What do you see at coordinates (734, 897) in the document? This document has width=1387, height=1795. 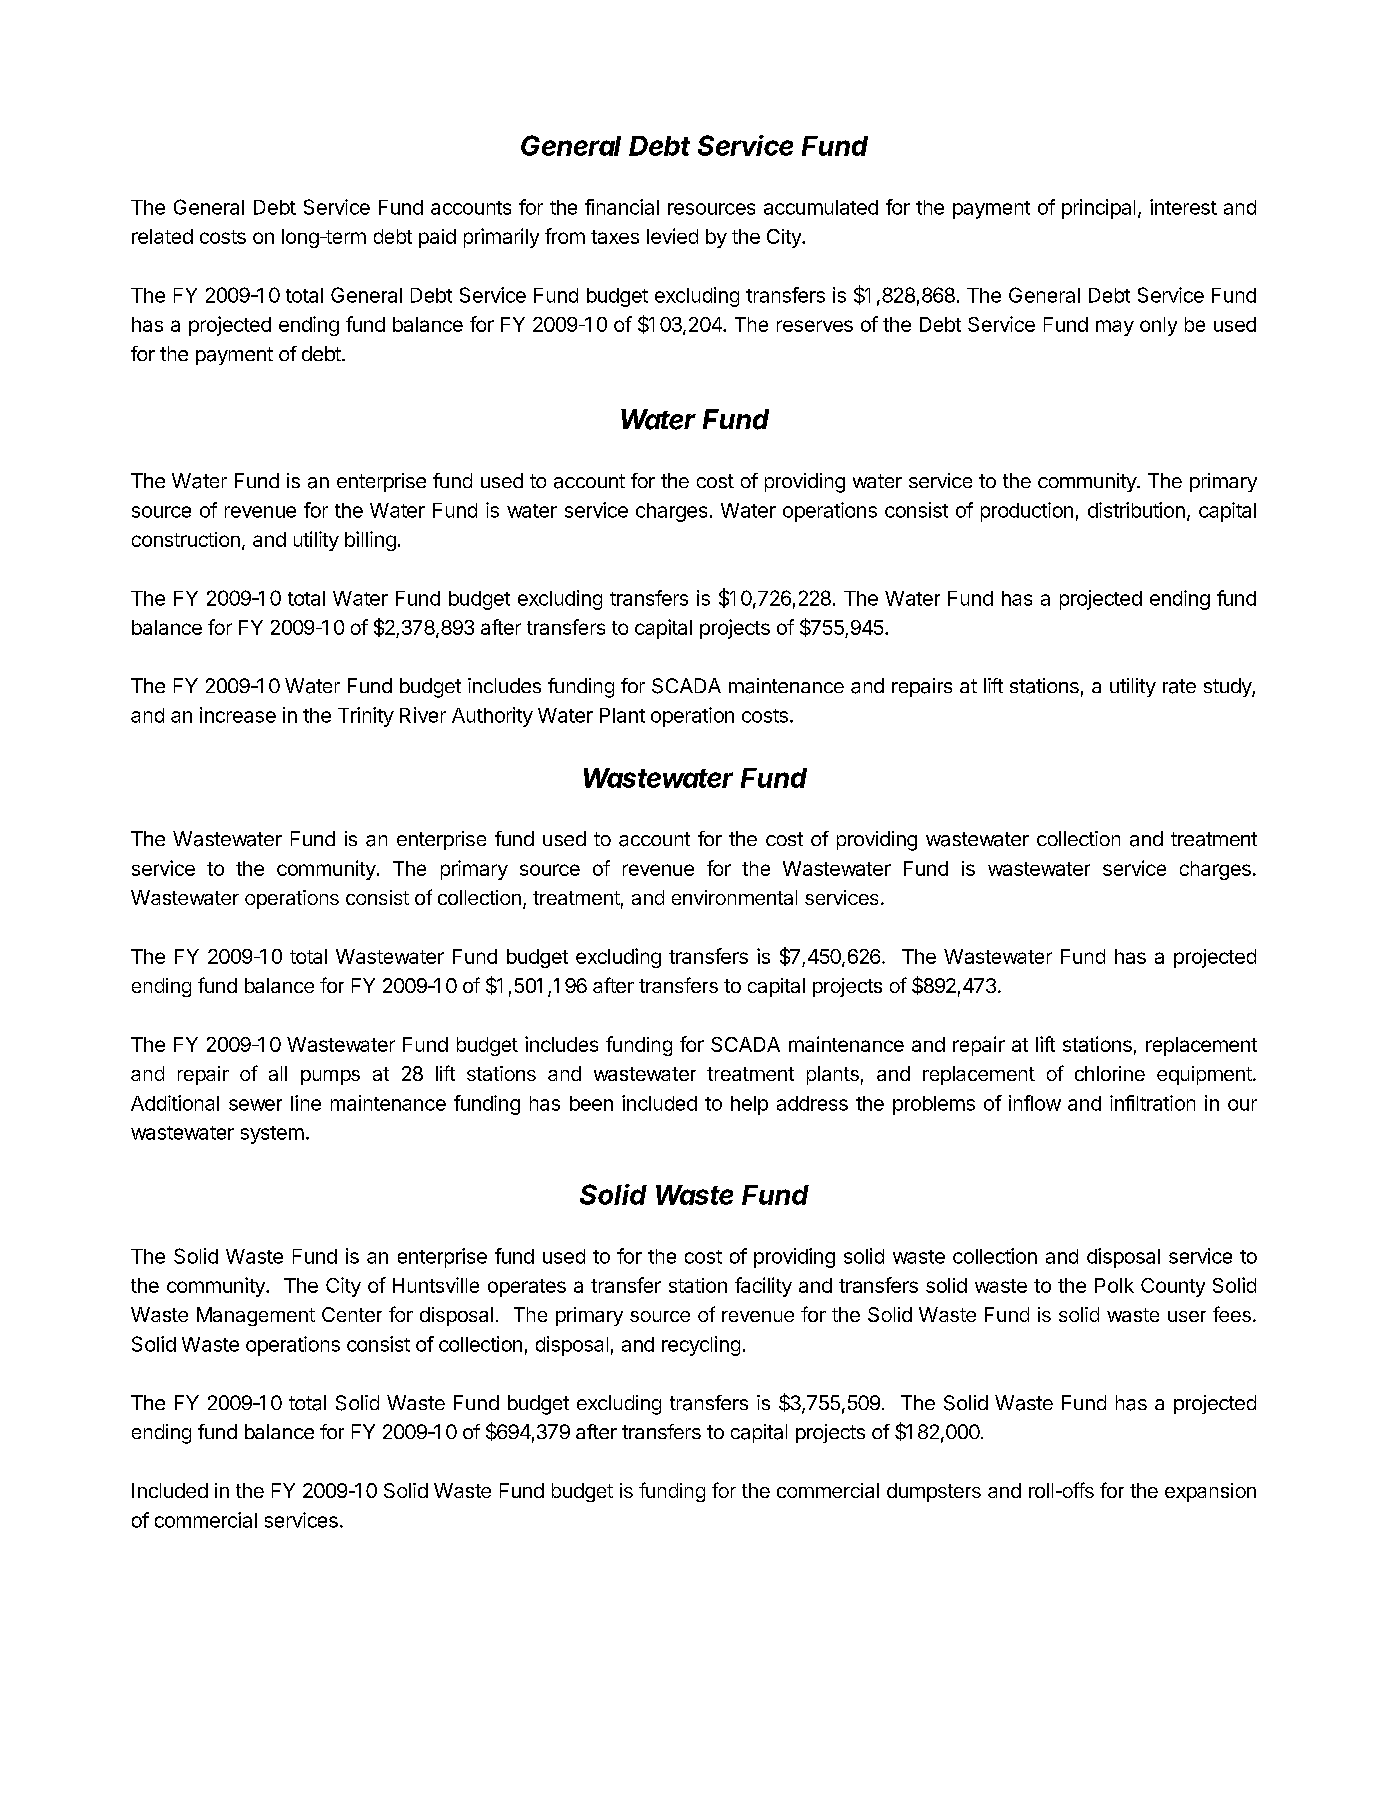 I see `environmental` at bounding box center [734, 897].
